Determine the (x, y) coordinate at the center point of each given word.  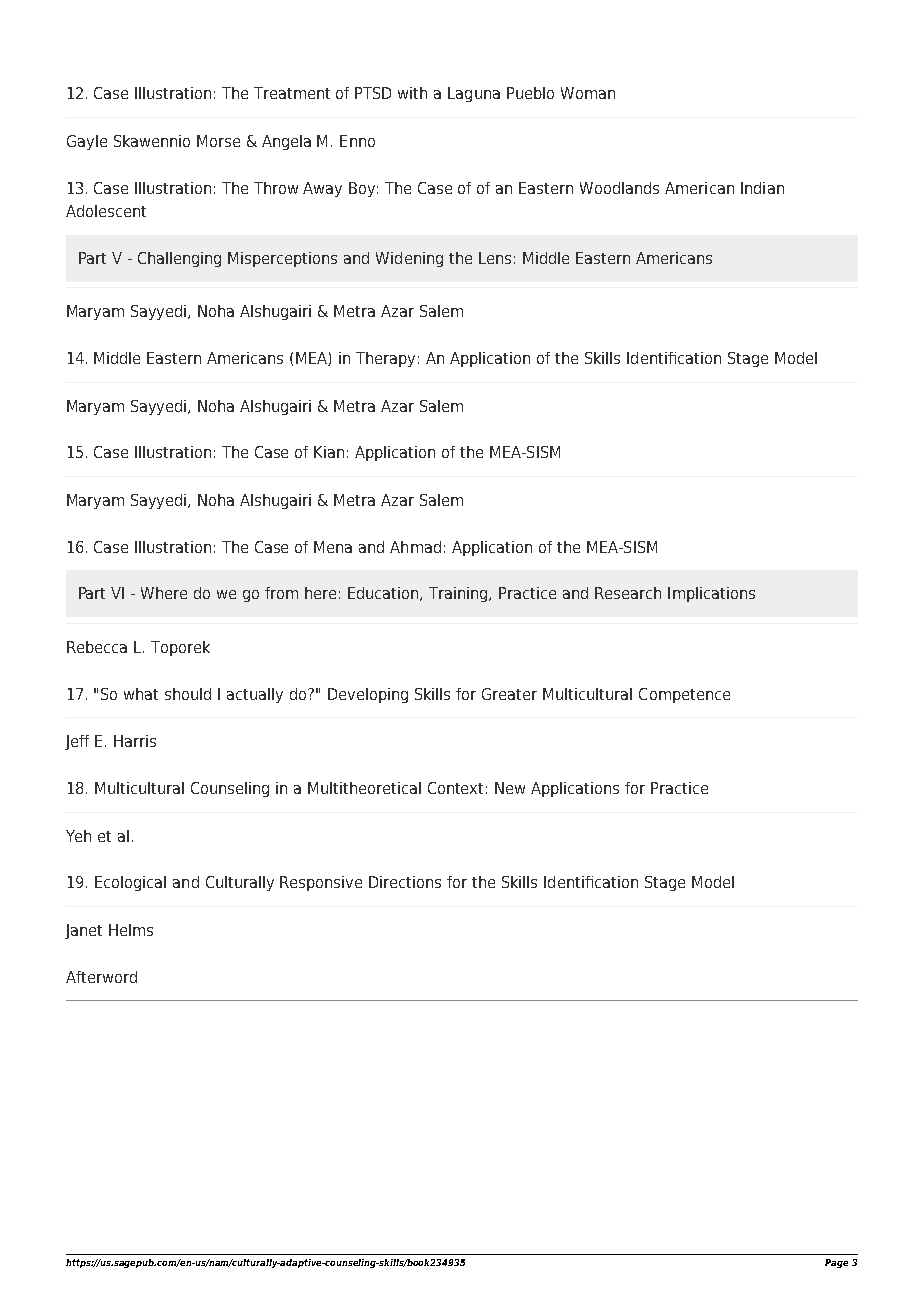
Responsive (321, 883)
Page (836, 1263)
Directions (405, 882)
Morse (218, 141)
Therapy (385, 359)
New (510, 788)
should (188, 694)
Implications (711, 594)
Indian (762, 188)
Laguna (474, 94)
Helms (131, 930)
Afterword (101, 977)
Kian (329, 452)
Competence (684, 695)
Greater (509, 694)
